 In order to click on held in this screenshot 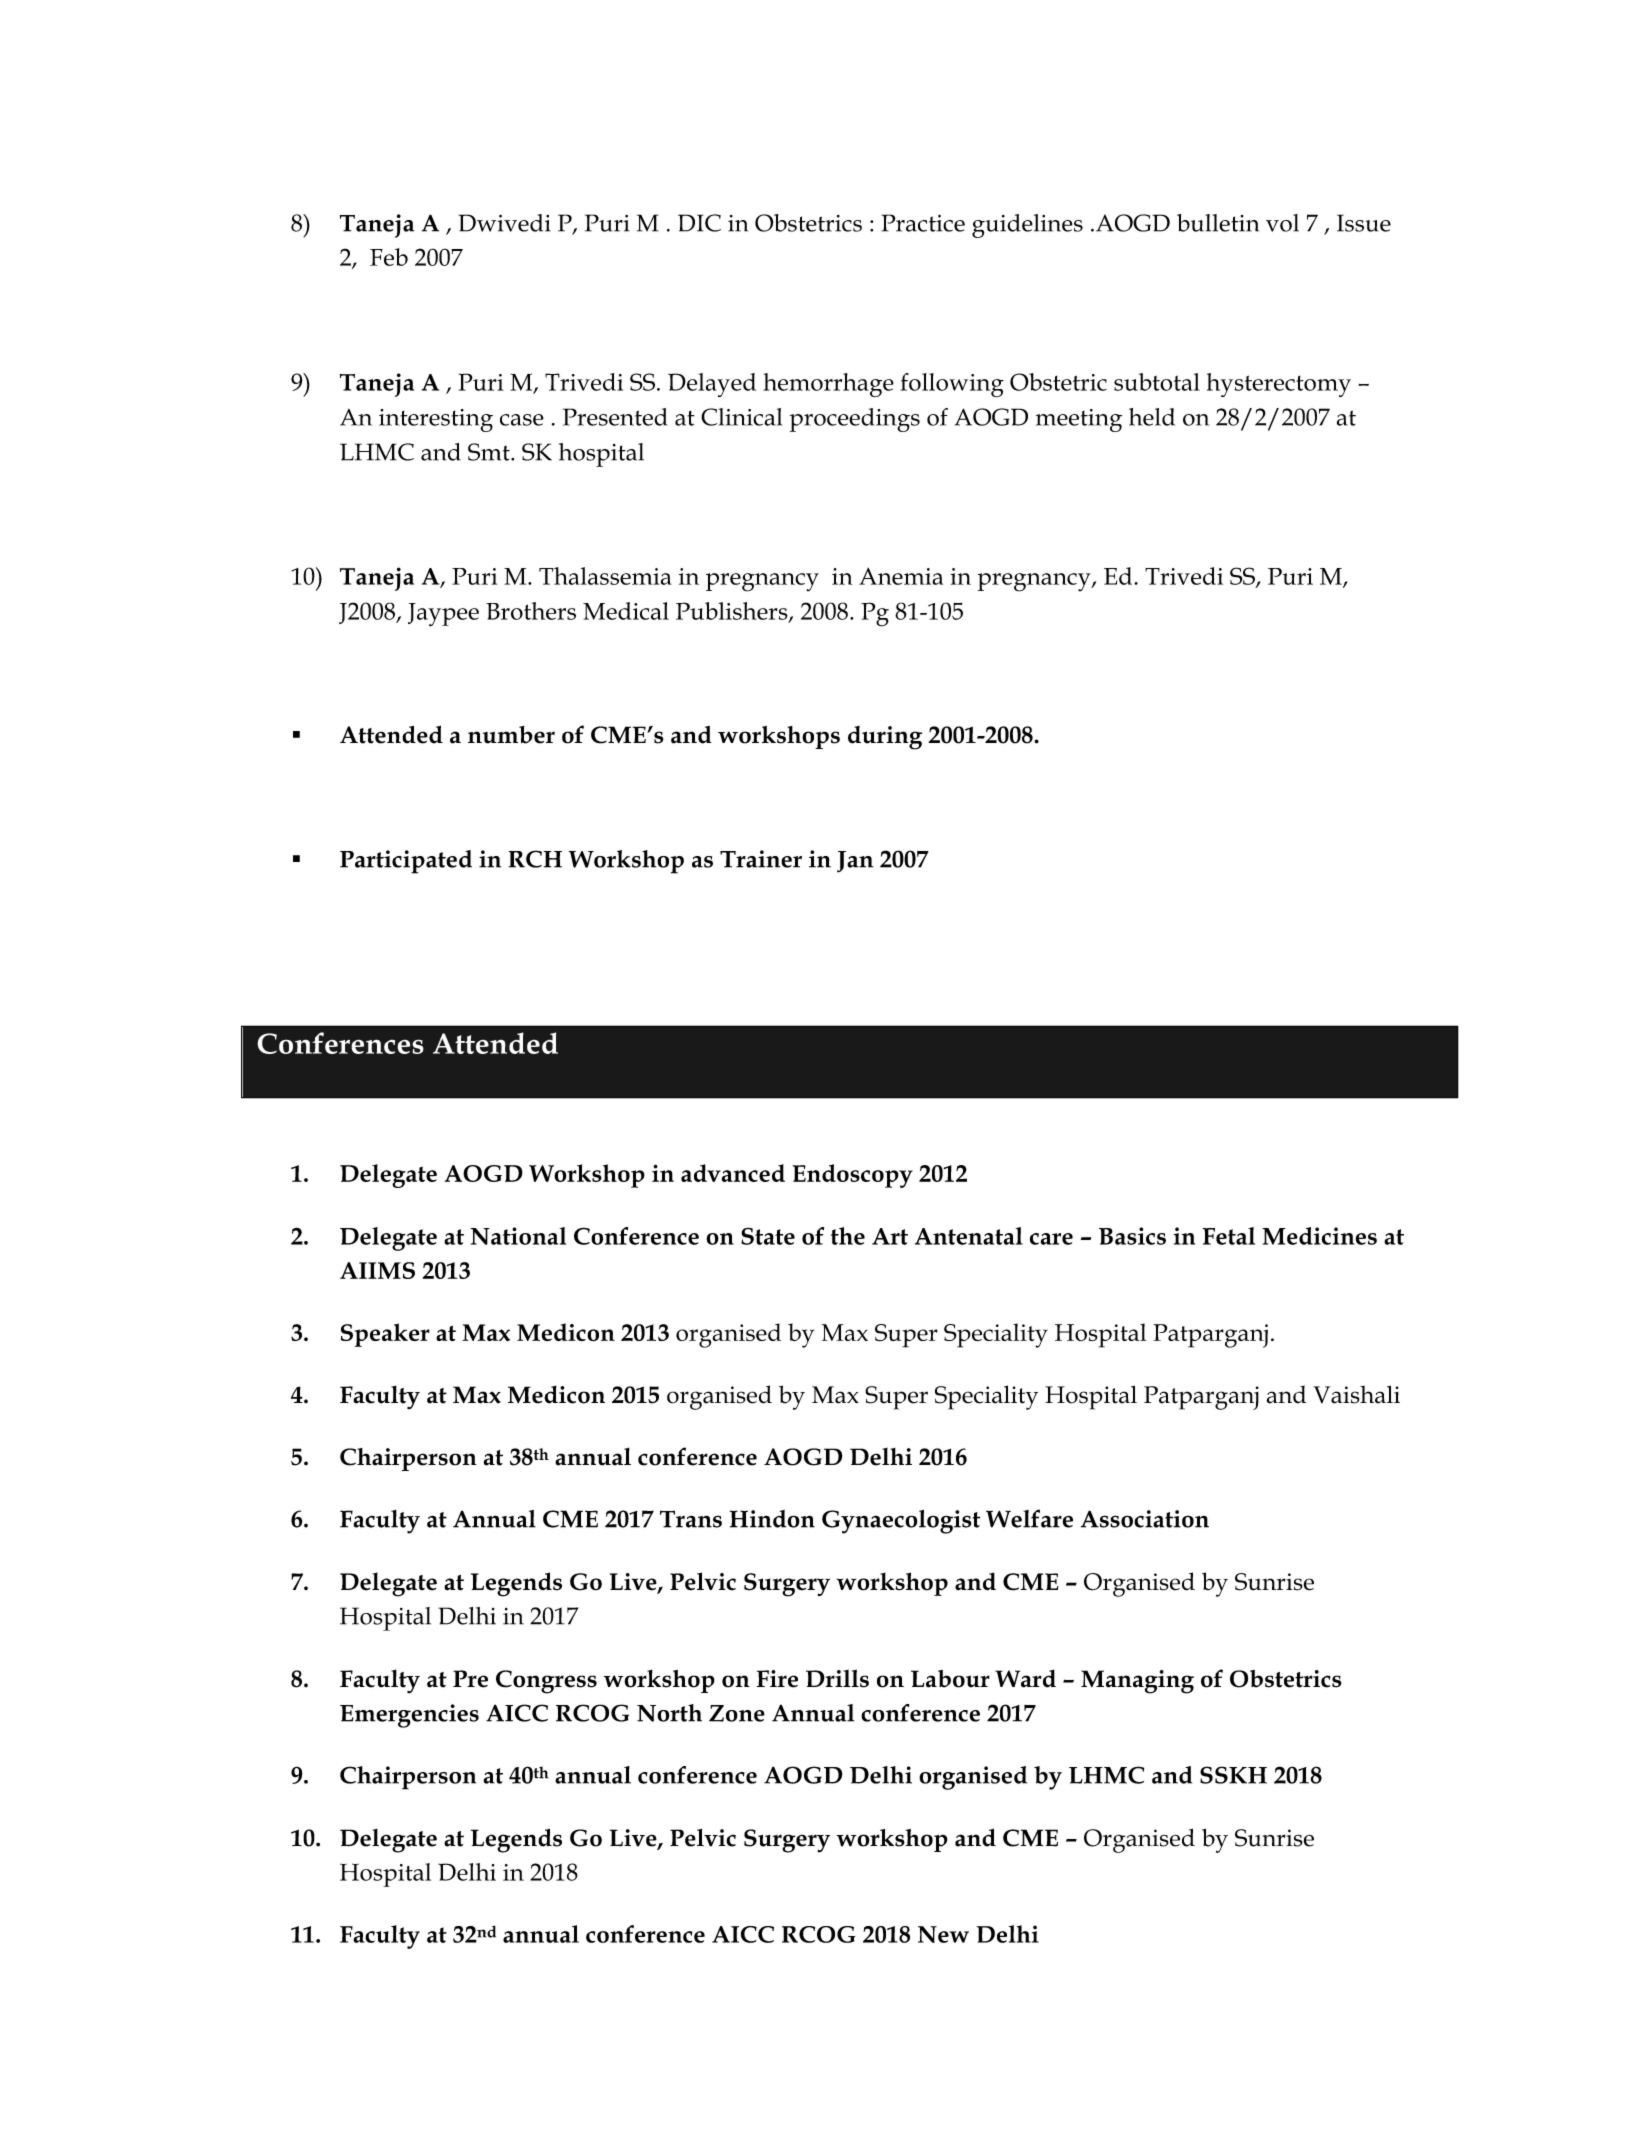, I will do `click(1152, 417)`.
